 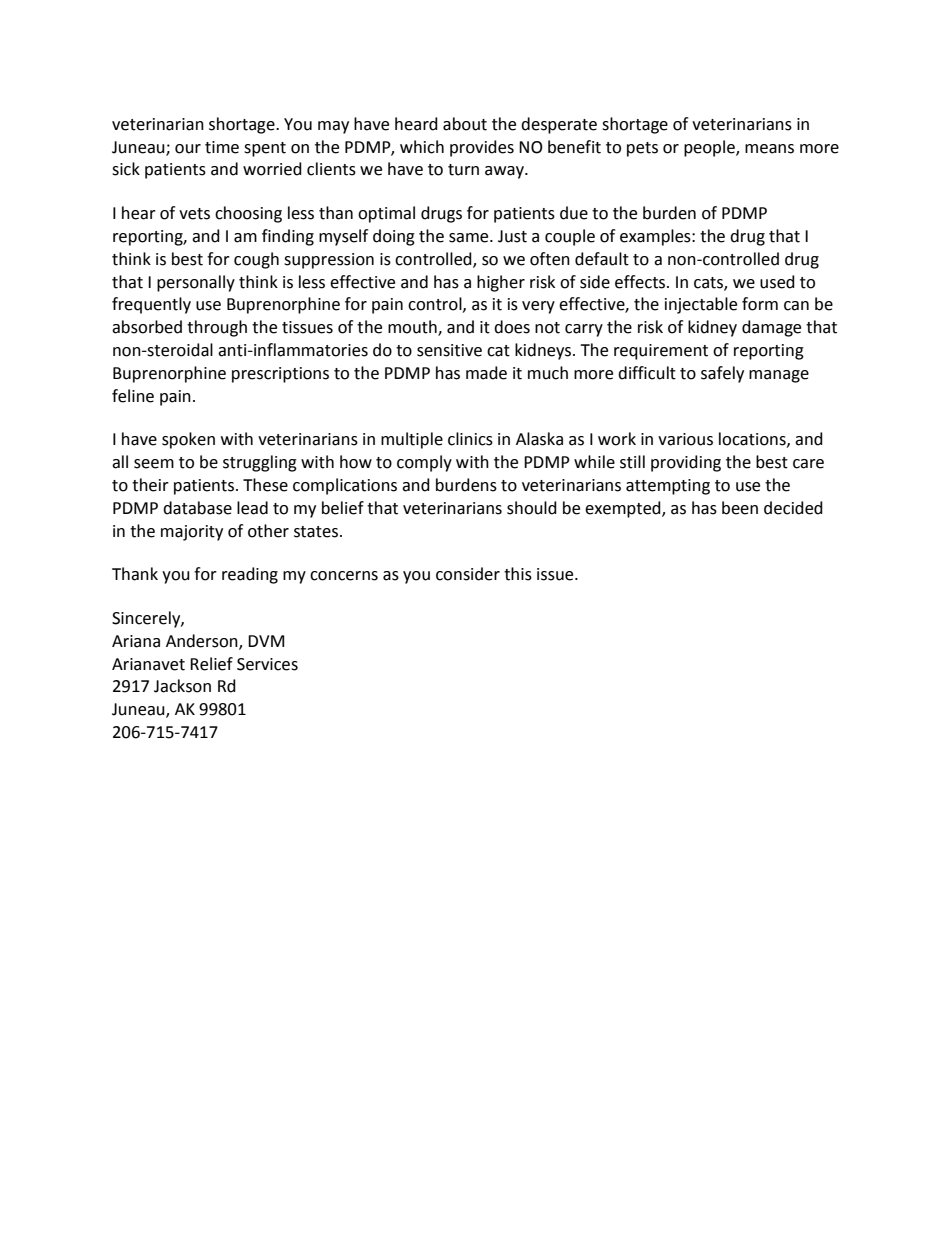 I want to click on Relief, so click(x=211, y=664).
